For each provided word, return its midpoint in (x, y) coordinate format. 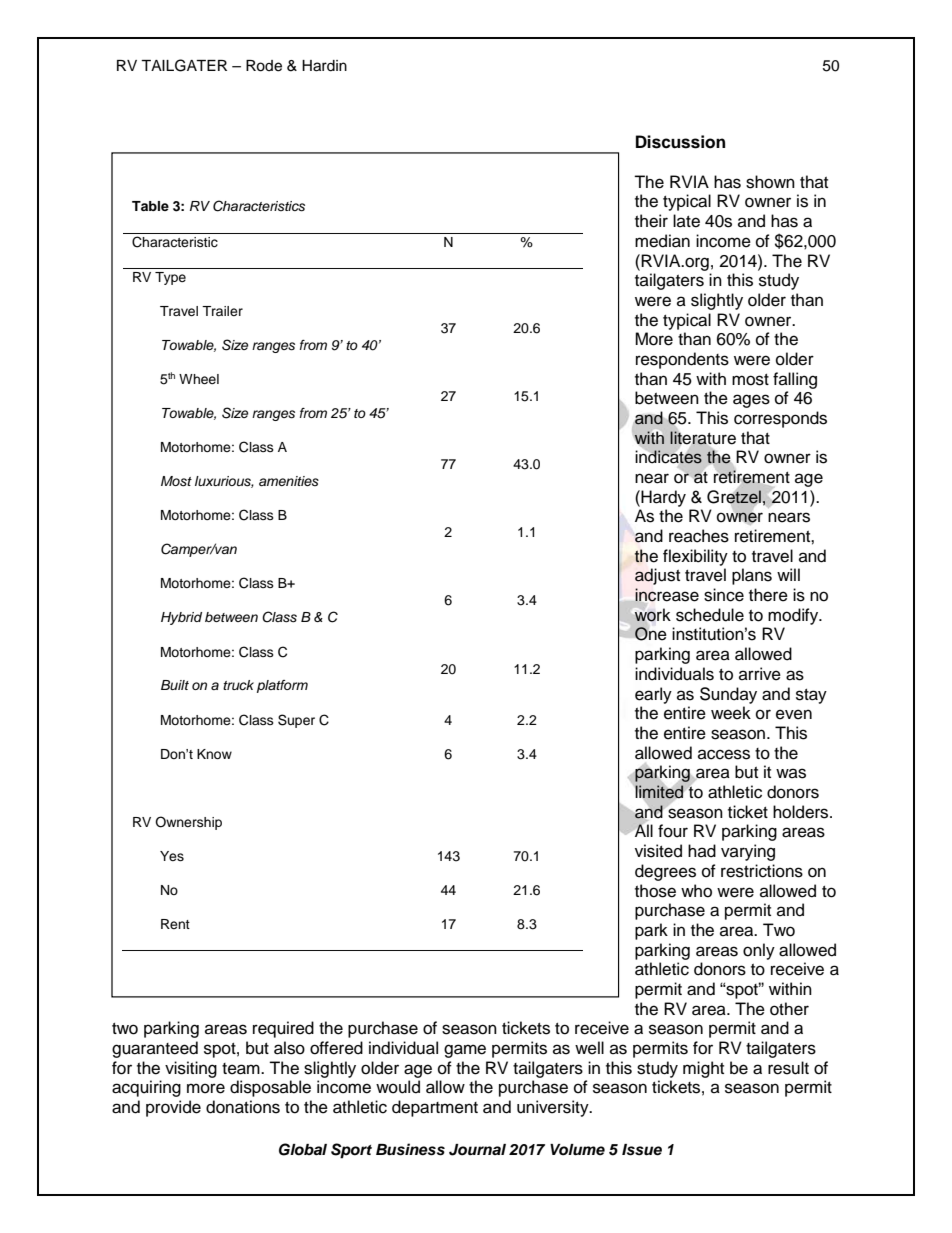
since (724, 595)
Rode (264, 66)
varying (748, 852)
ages (751, 401)
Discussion (680, 142)
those (655, 891)
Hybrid (181, 618)
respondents (682, 360)
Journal (477, 1150)
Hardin (324, 66)
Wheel (199, 379)
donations (243, 1107)
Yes (172, 856)
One (650, 633)
